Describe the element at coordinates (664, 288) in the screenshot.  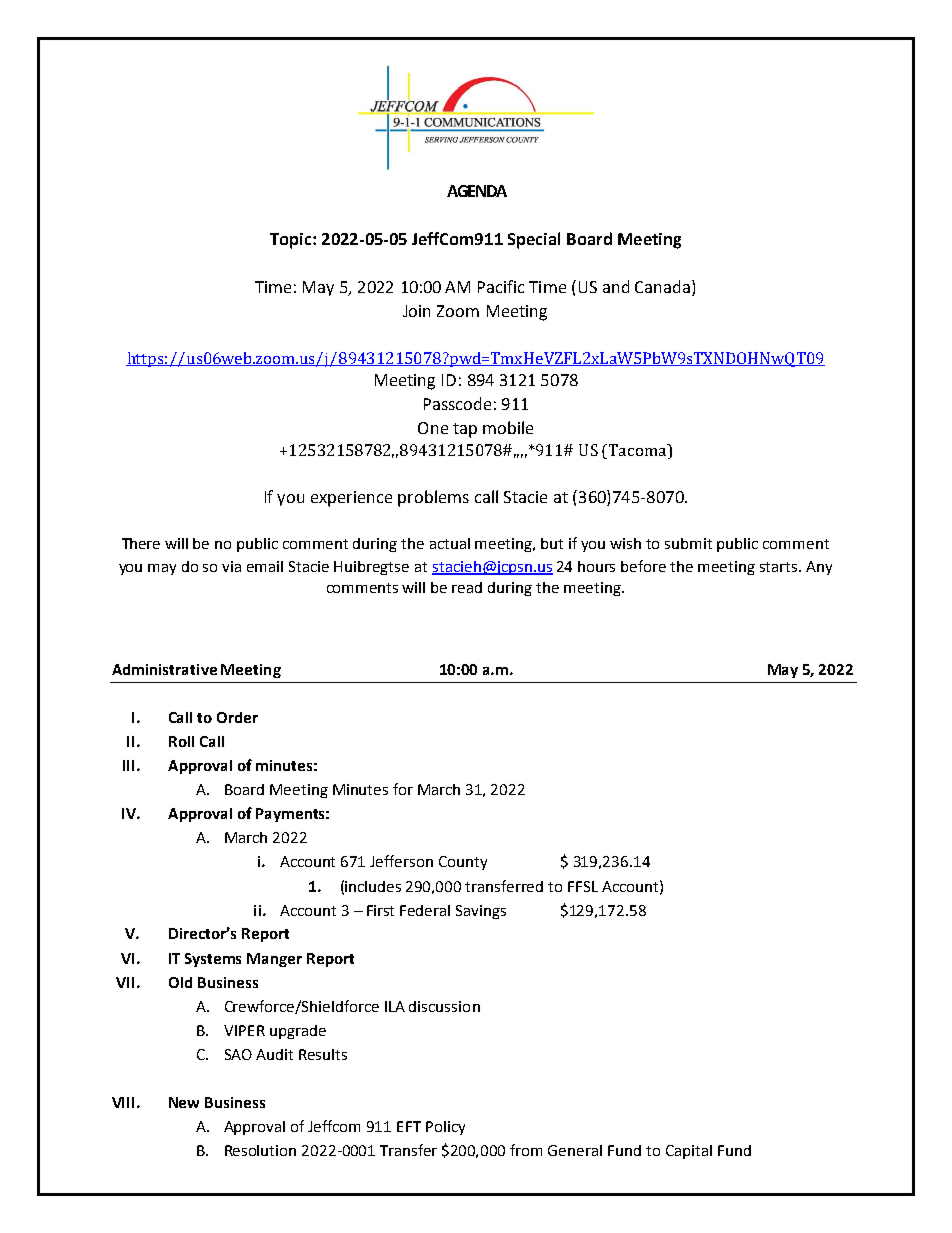
I see `Canada` at that location.
